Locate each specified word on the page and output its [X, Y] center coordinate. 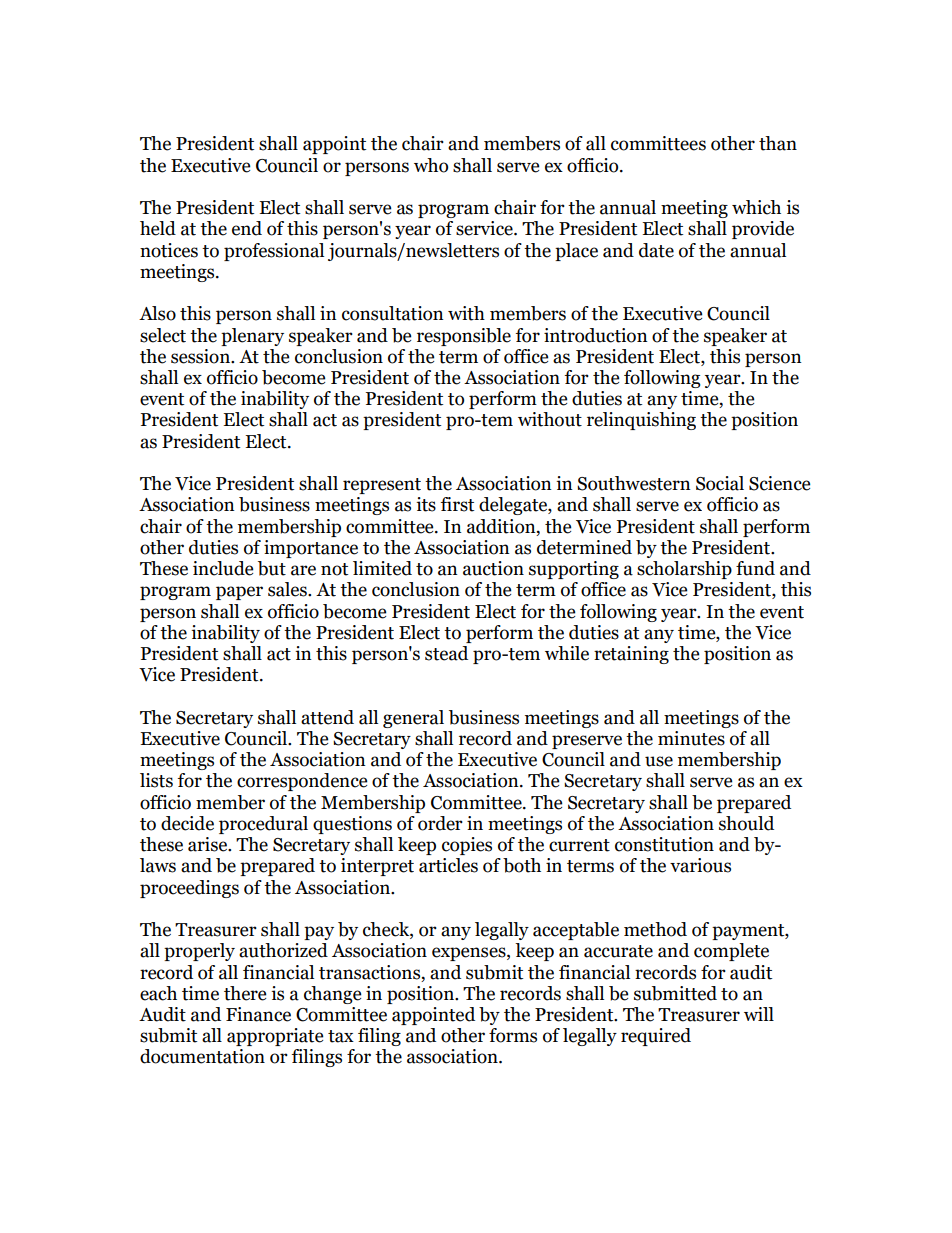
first [457, 504]
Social [720, 483]
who [431, 165]
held [158, 228]
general [413, 719]
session [201, 356]
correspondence [302, 782]
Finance [258, 1014]
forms [513, 1035]
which [756, 207]
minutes [691, 738]
